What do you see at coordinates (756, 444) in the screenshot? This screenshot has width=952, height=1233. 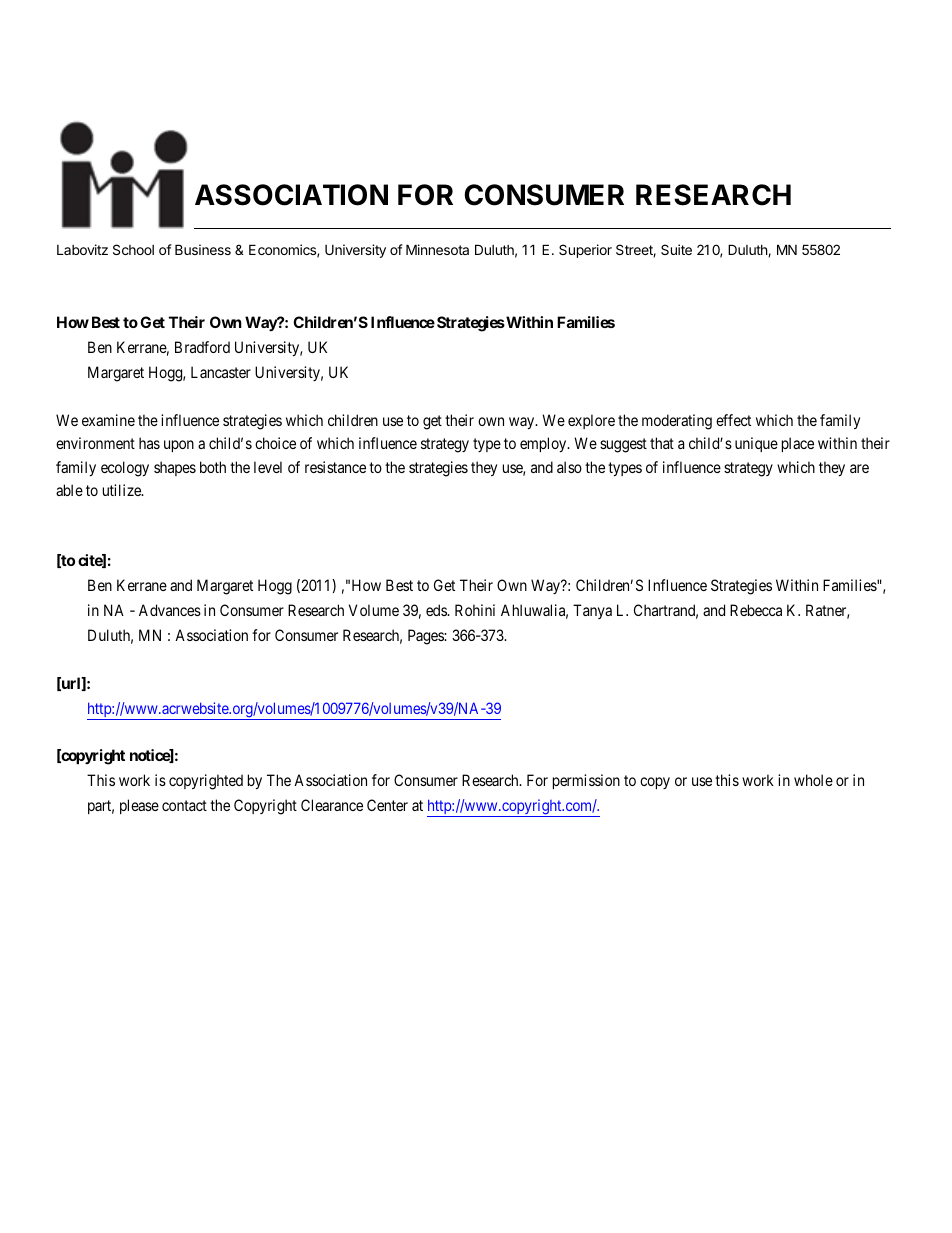 I see `unique` at bounding box center [756, 444].
